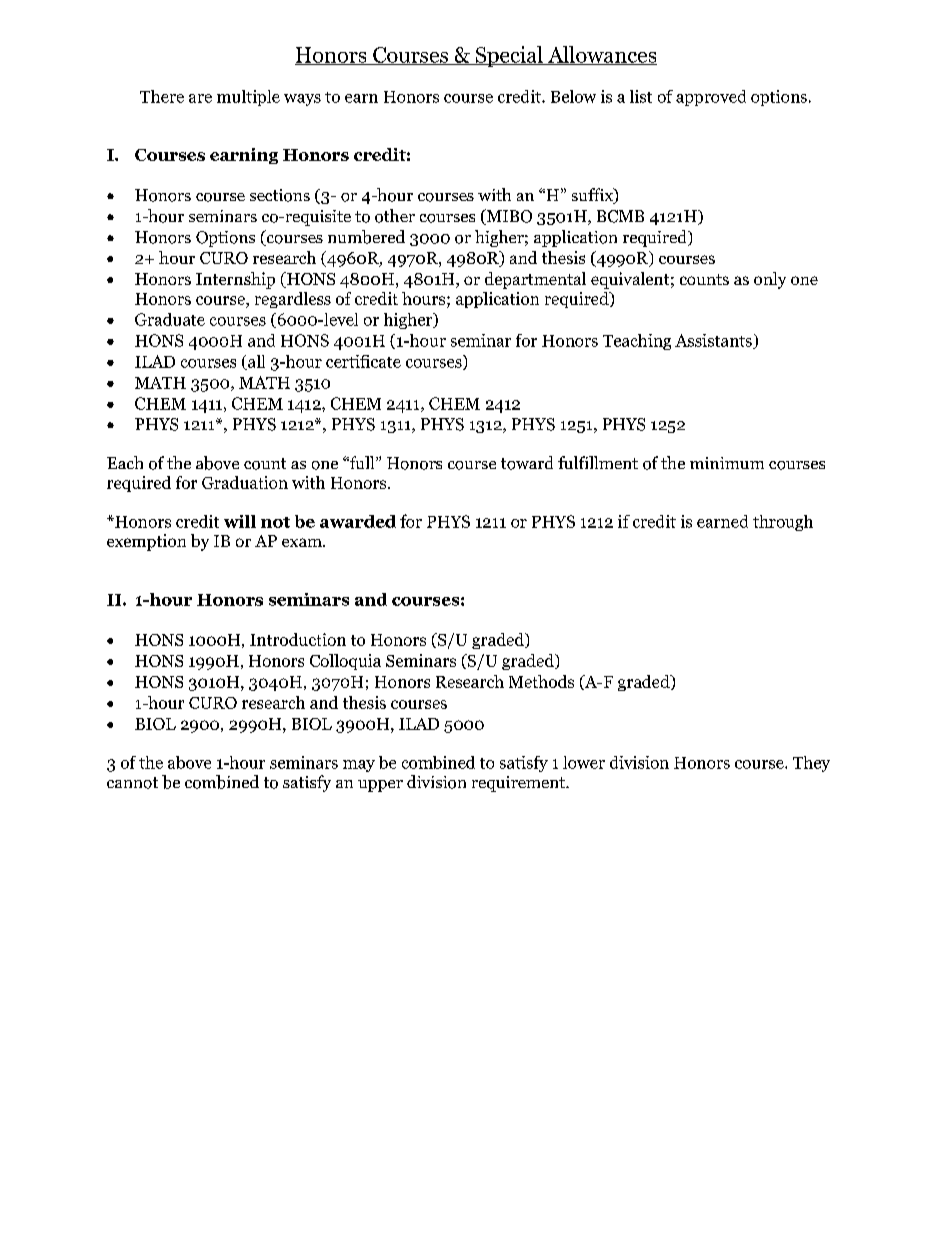  Describe the element at coordinates (358, 521) in the page. I see `awarded` at that location.
